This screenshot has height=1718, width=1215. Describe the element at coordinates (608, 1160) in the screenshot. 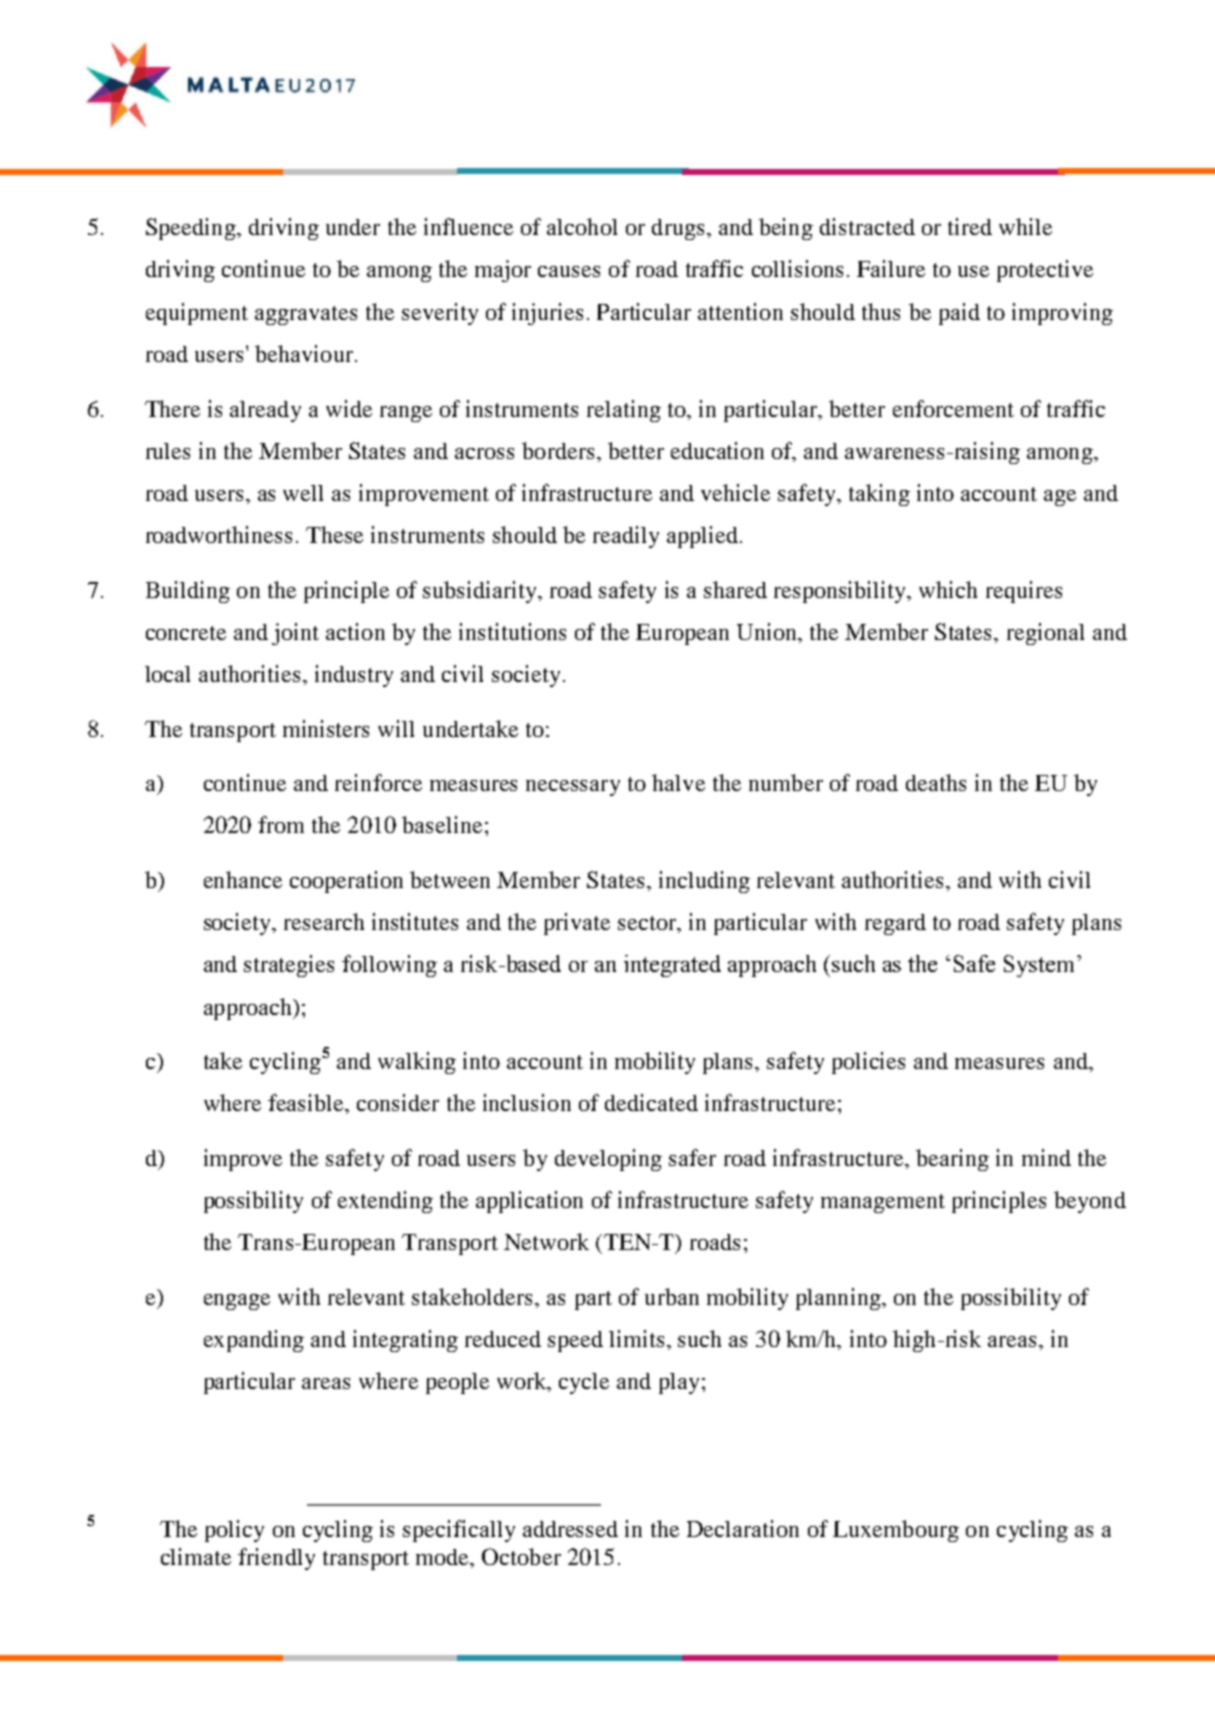

I see `developing` at that location.
